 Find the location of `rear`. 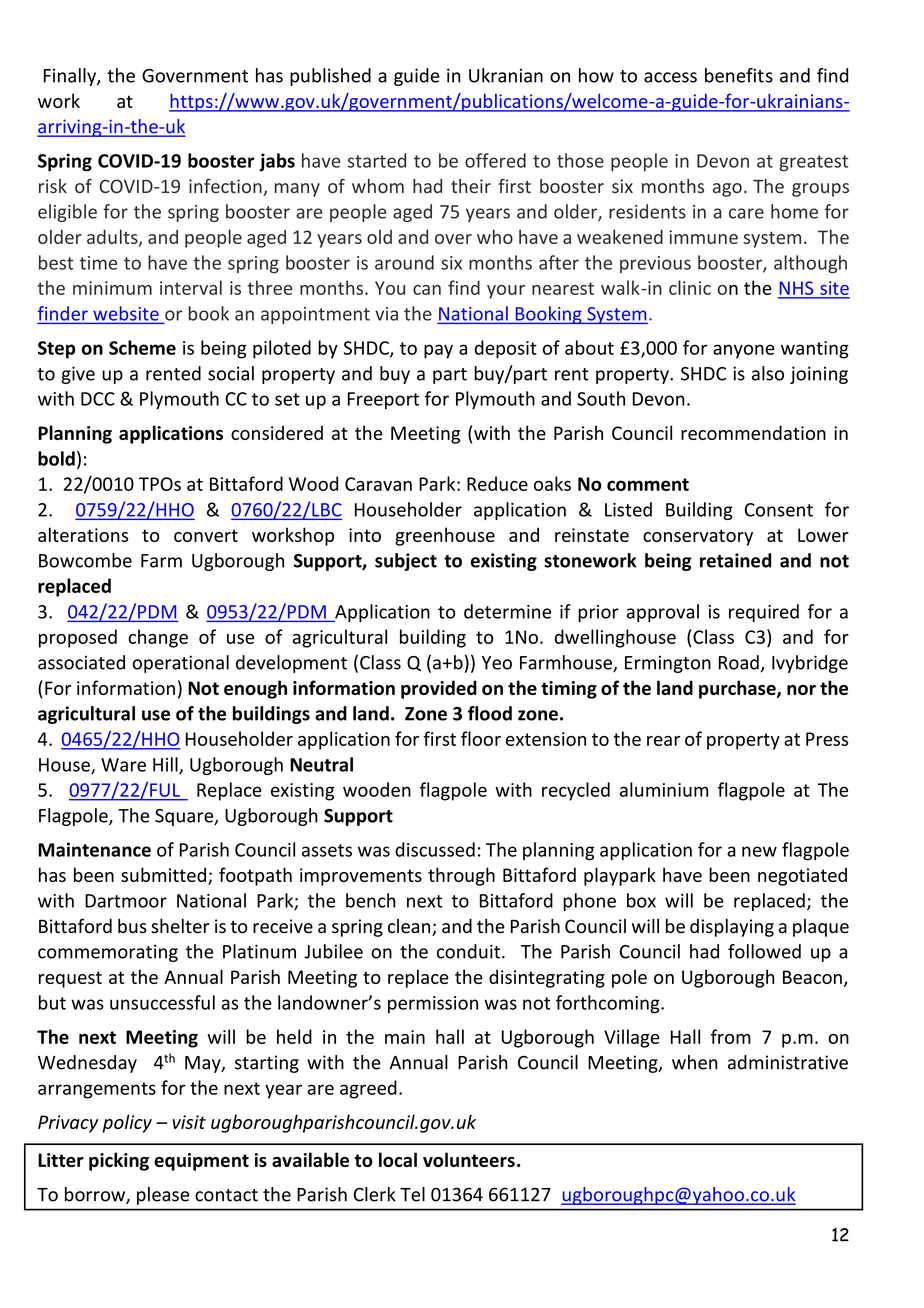

rear is located at coordinates (663, 741).
